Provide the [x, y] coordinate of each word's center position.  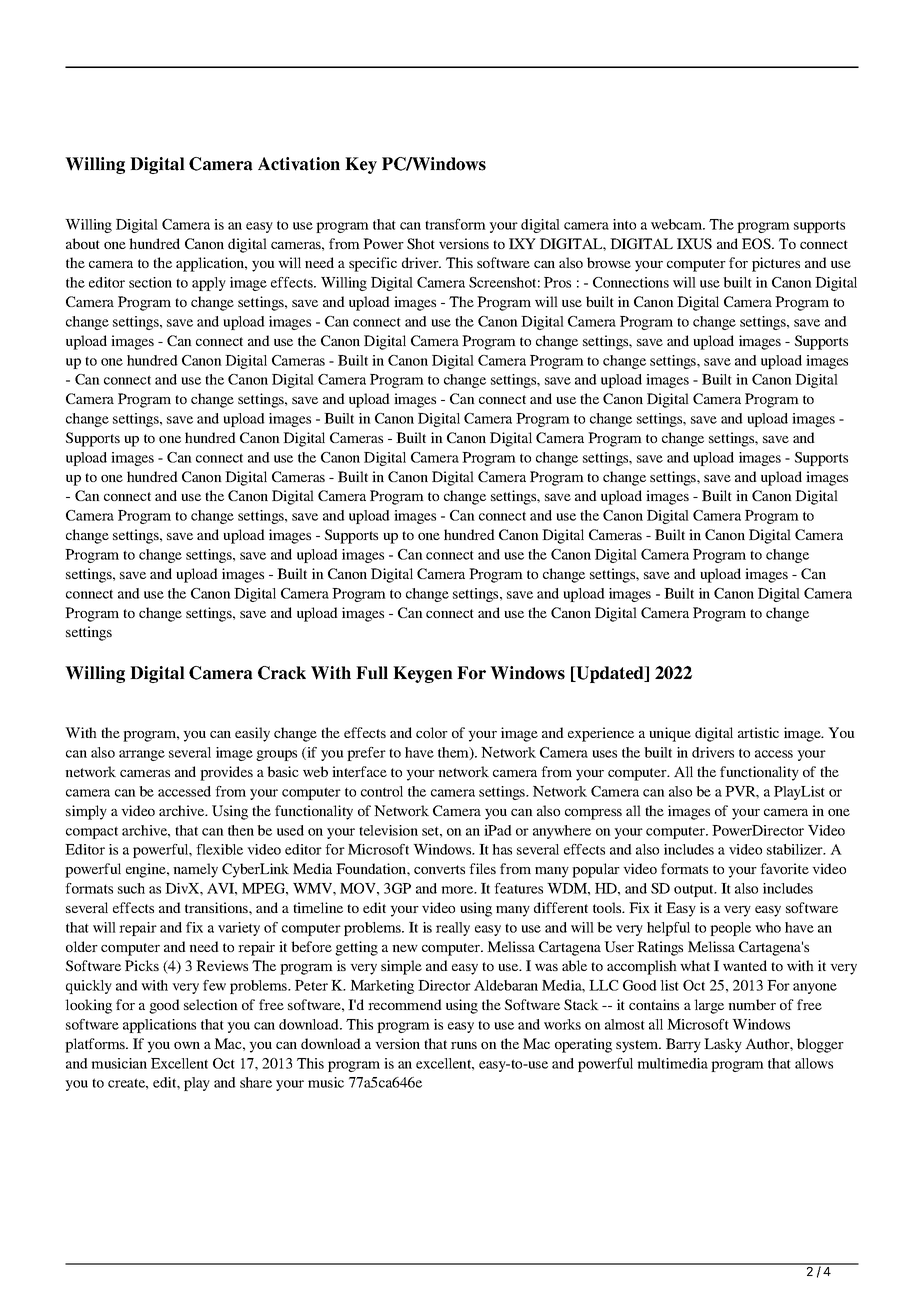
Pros [557, 282]
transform [455, 224]
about [83, 243]
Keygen [423, 674]
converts [439, 869]
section [150, 282]
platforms [96, 1045]
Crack [282, 673]
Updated [610, 674]
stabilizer [796, 849]
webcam [678, 224]
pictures [776, 264]
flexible [219, 849]
